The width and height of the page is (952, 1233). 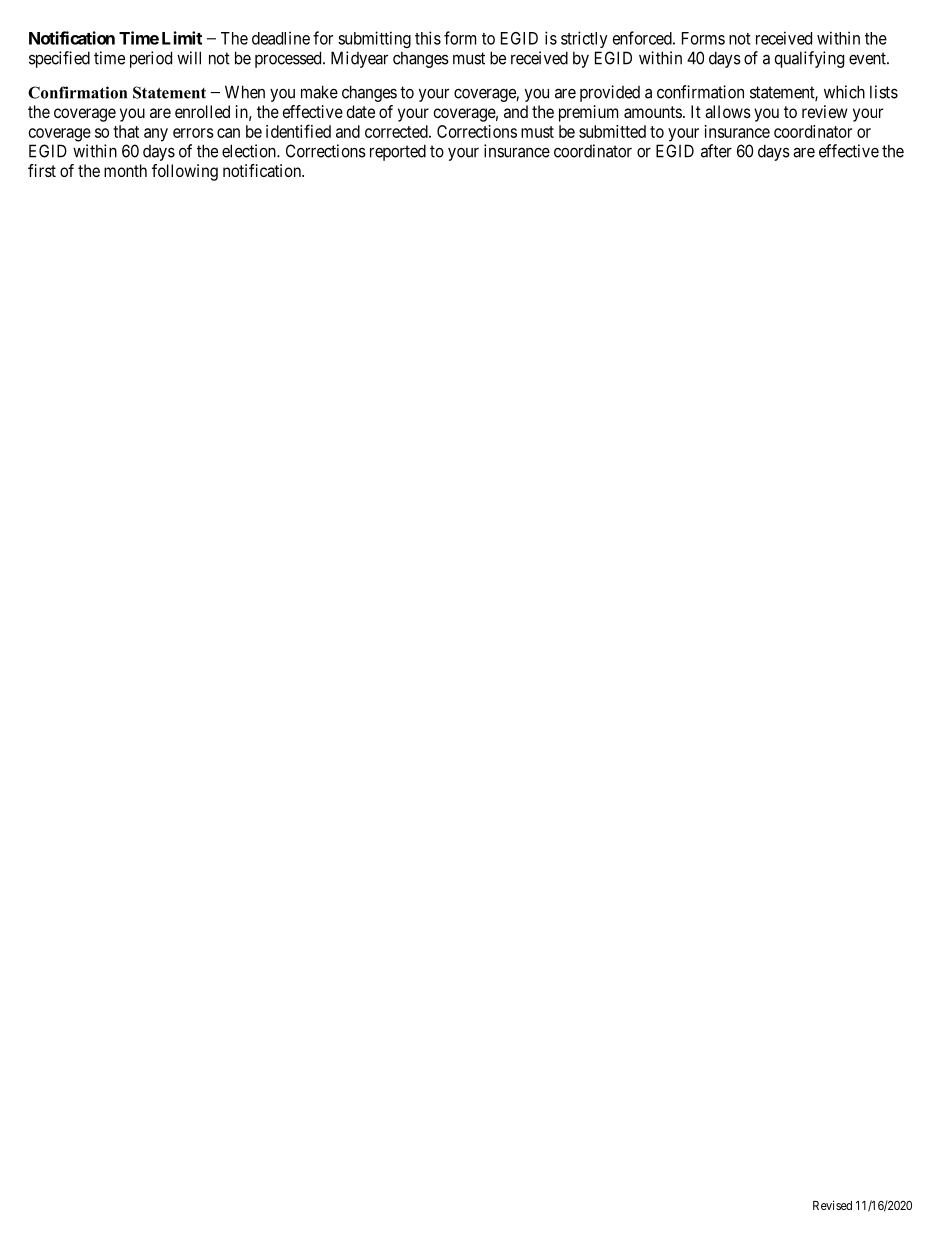 What do you see at coordinates (125, 170) in the page?
I see `month` at bounding box center [125, 170].
